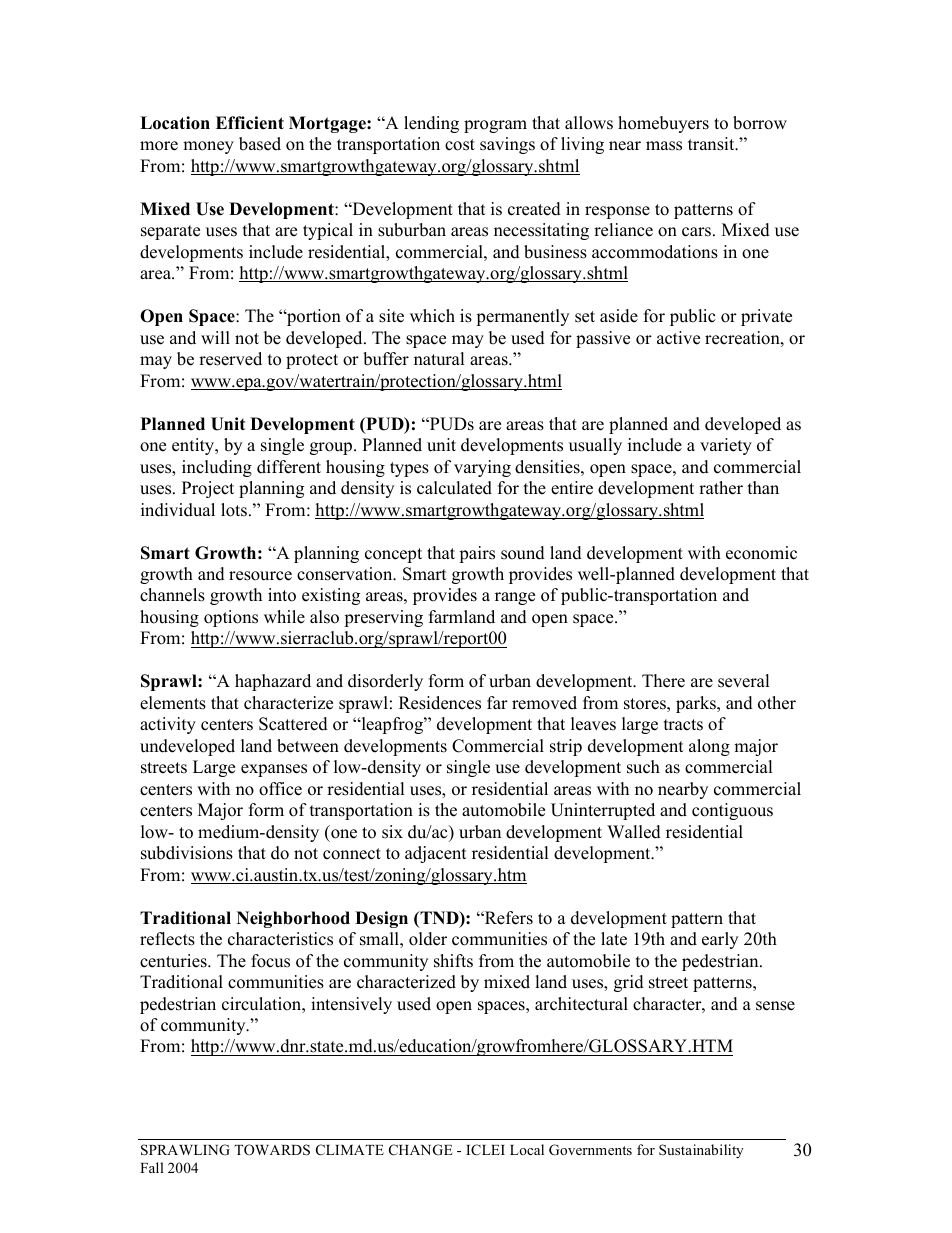 The width and height of the screenshot is (952, 1233). Describe the element at coordinates (187, 853) in the screenshot. I see `subdivisions` at that location.
